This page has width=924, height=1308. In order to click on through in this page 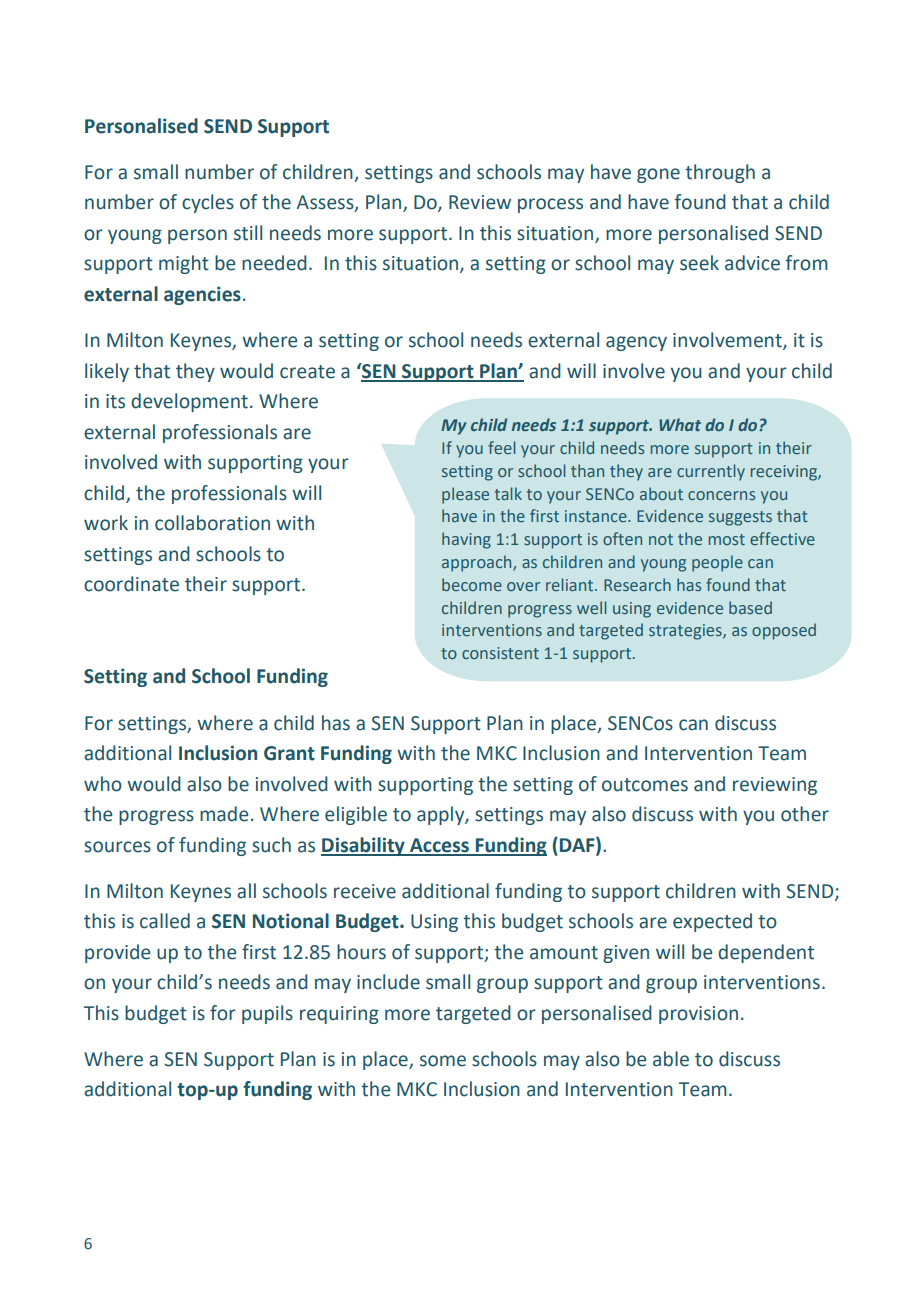, I will do `click(720, 173)`.
